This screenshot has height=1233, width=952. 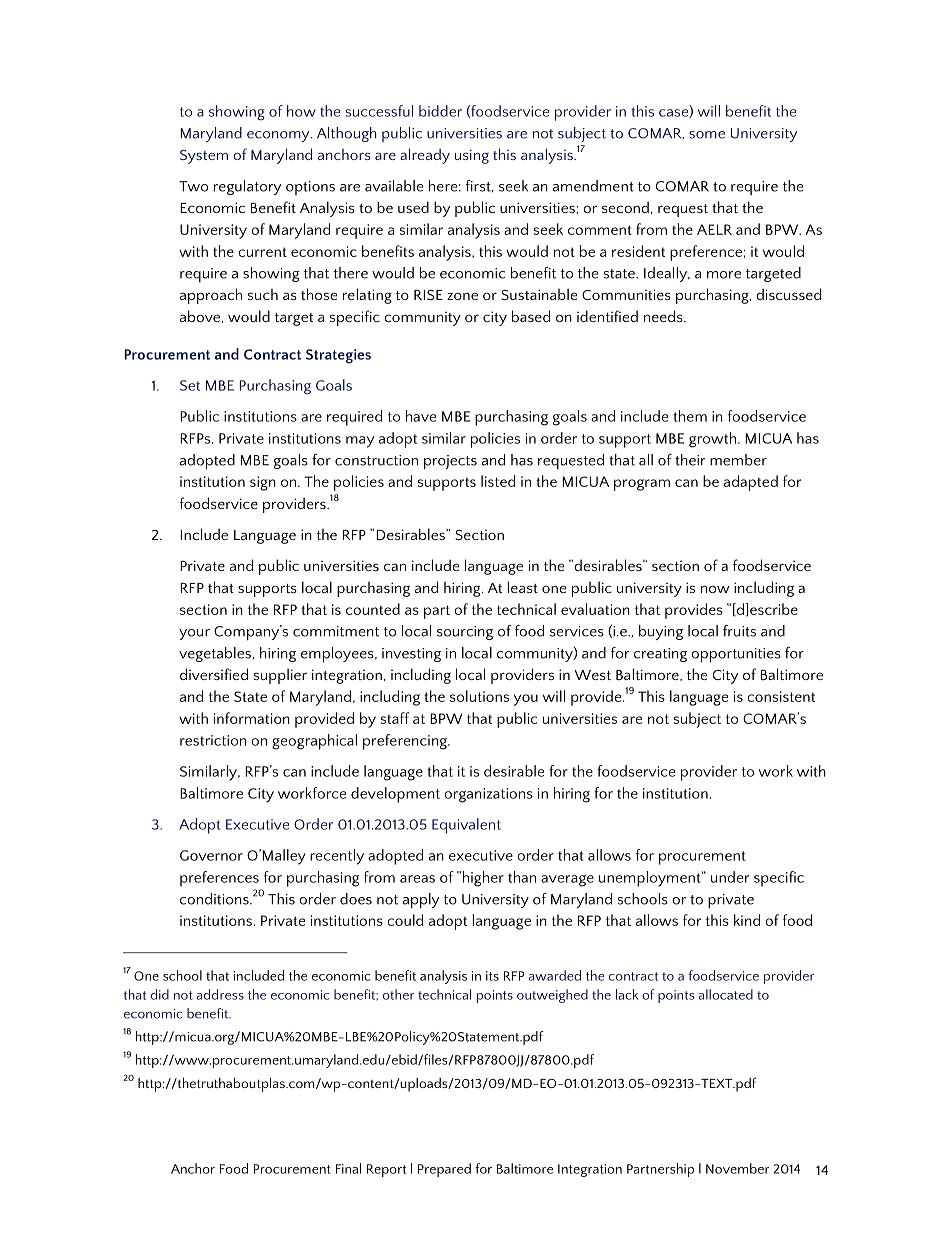 What do you see at coordinates (204, 157) in the screenshot?
I see `System` at bounding box center [204, 157].
